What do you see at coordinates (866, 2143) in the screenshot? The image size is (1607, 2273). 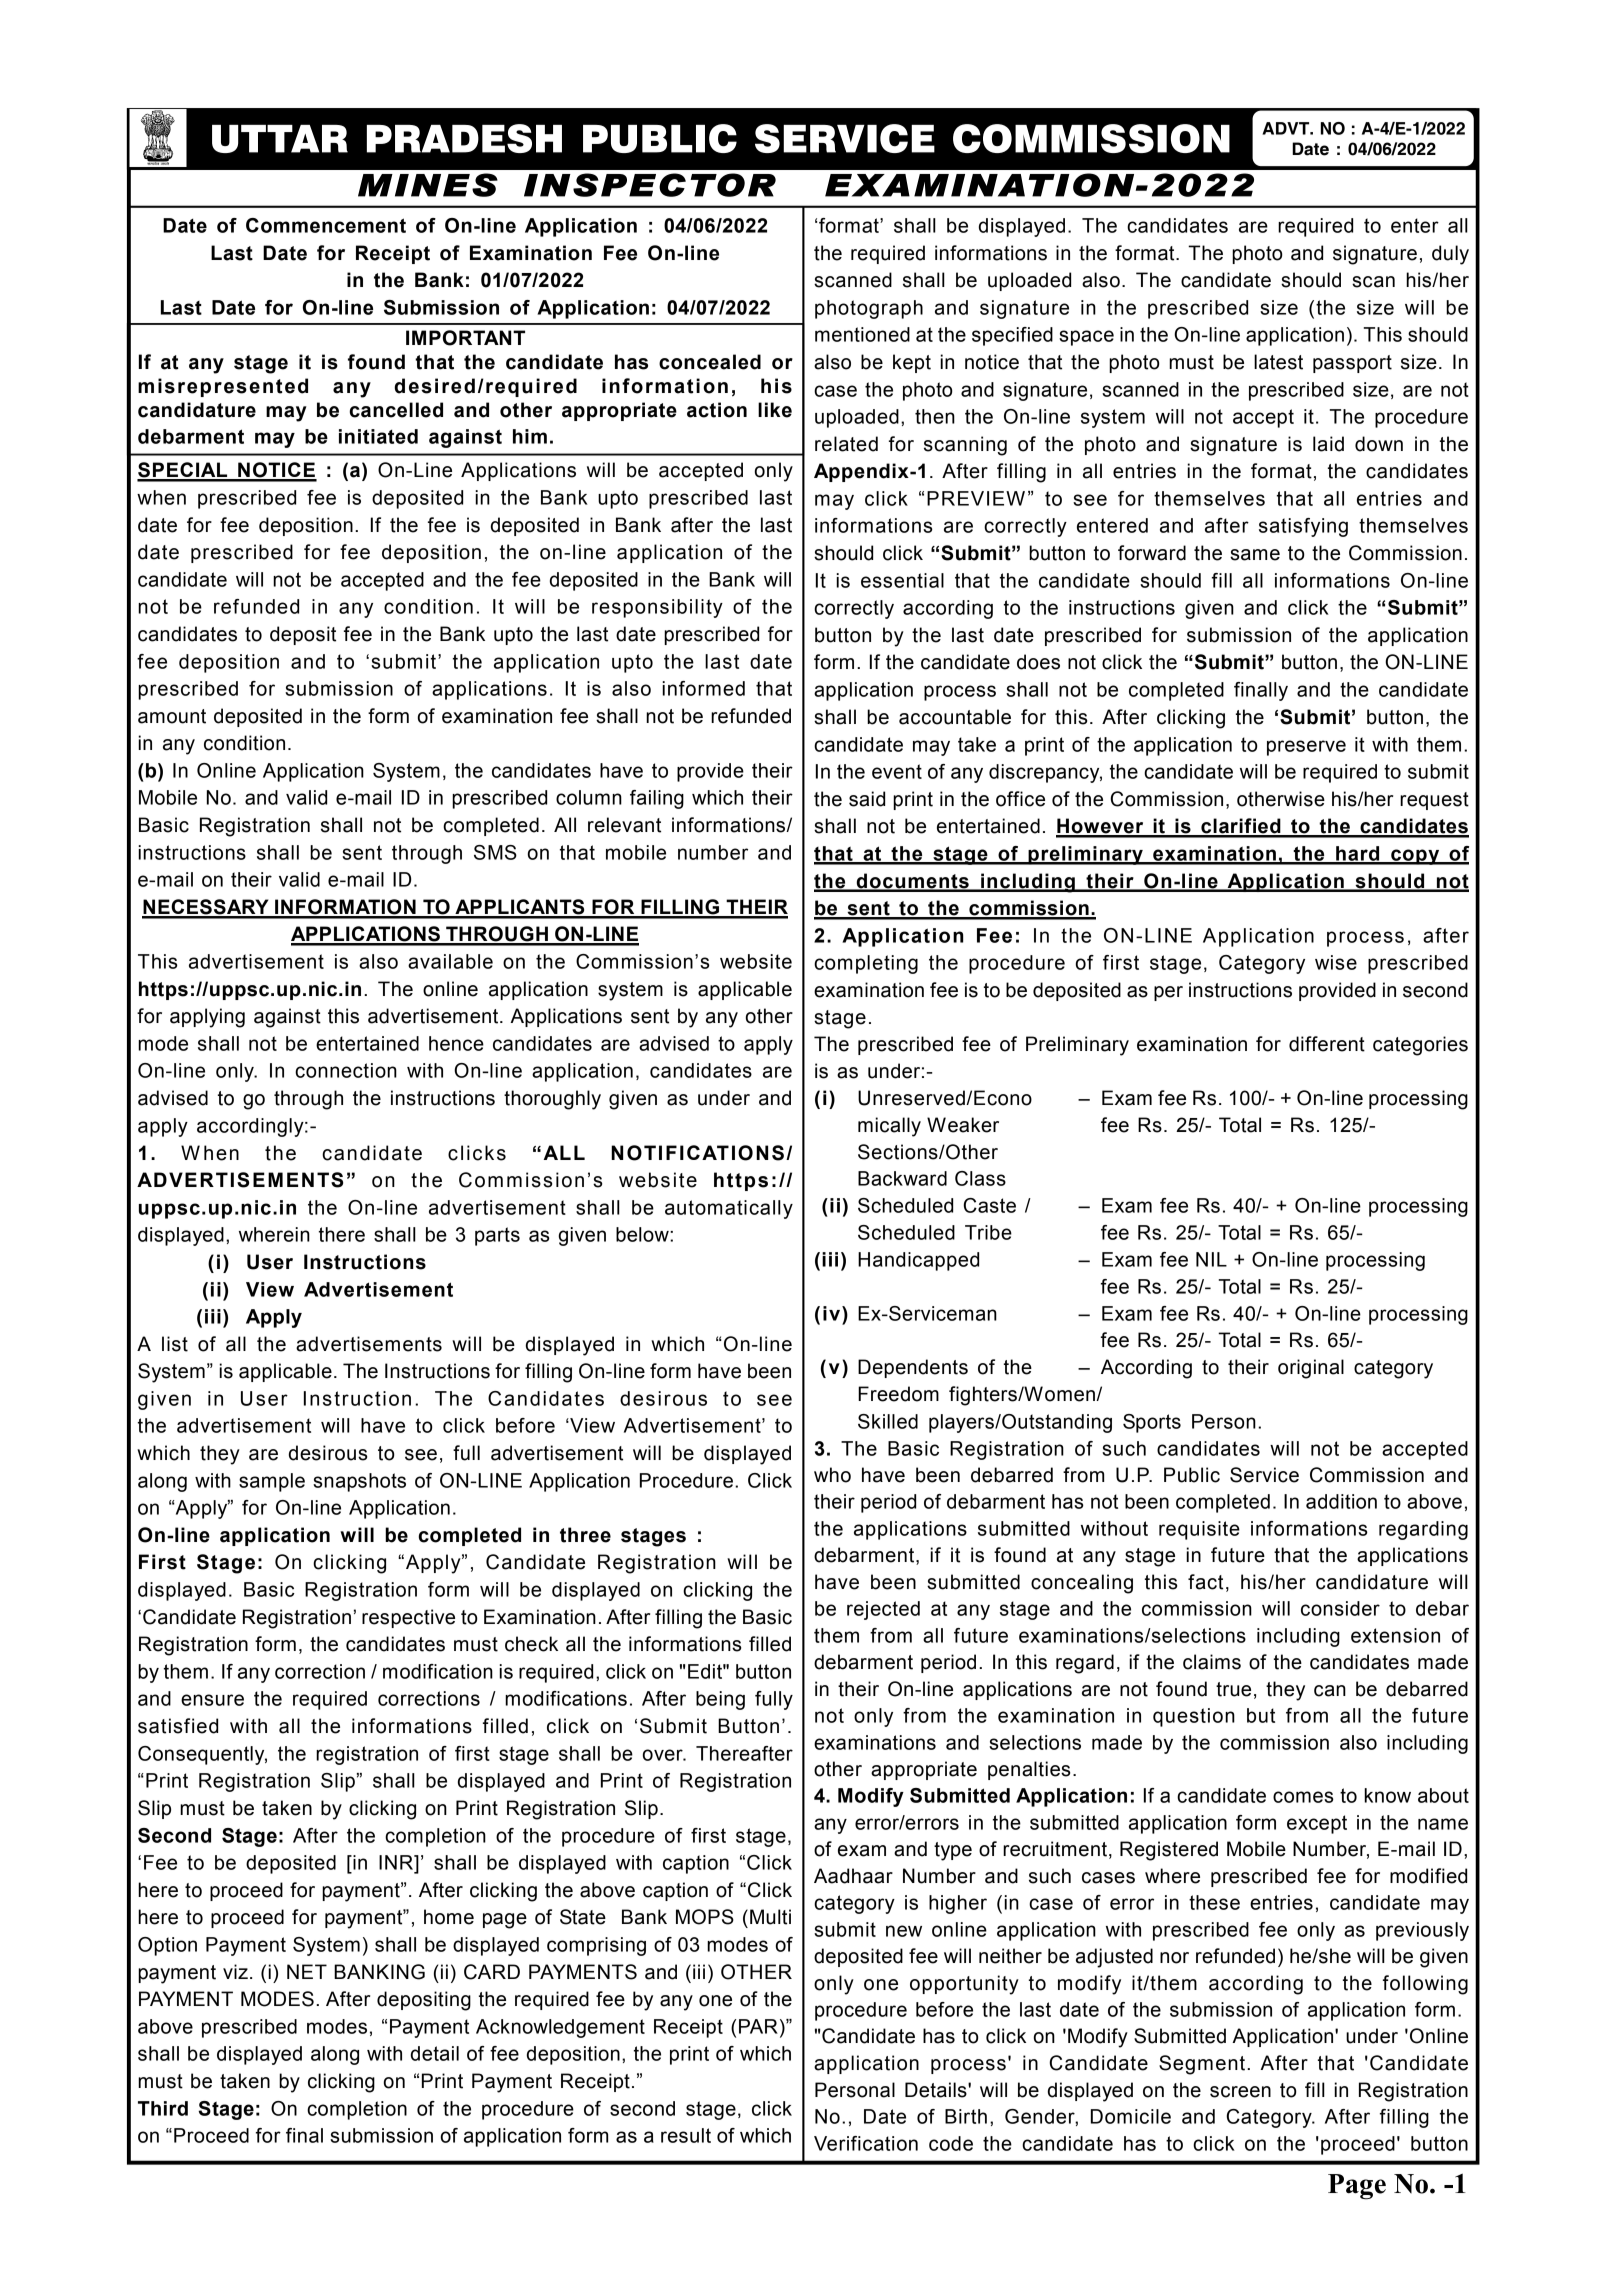 I see `Verification` at bounding box center [866, 2143].
